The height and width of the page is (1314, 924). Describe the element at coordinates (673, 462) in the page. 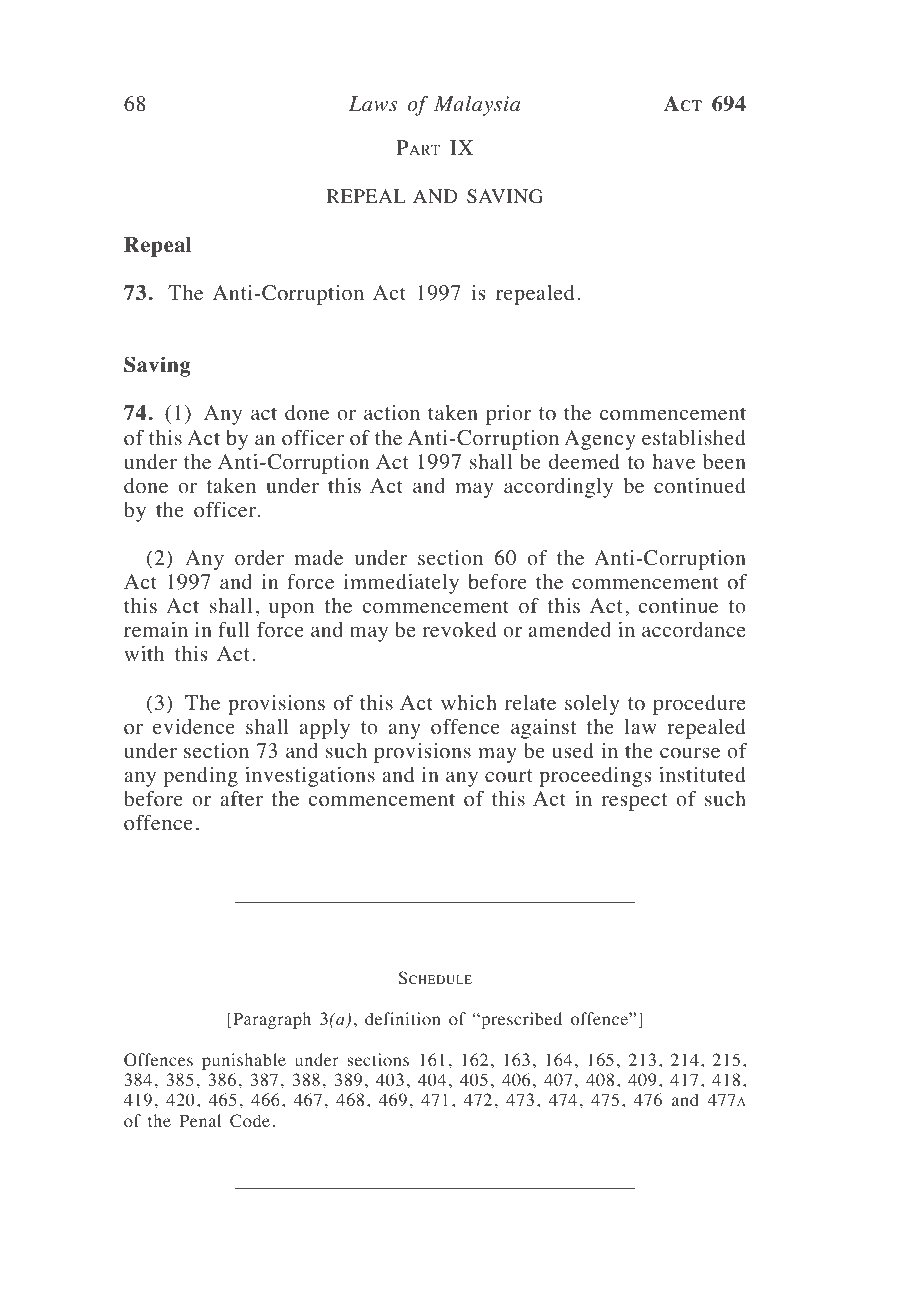

I see `have` at that location.
